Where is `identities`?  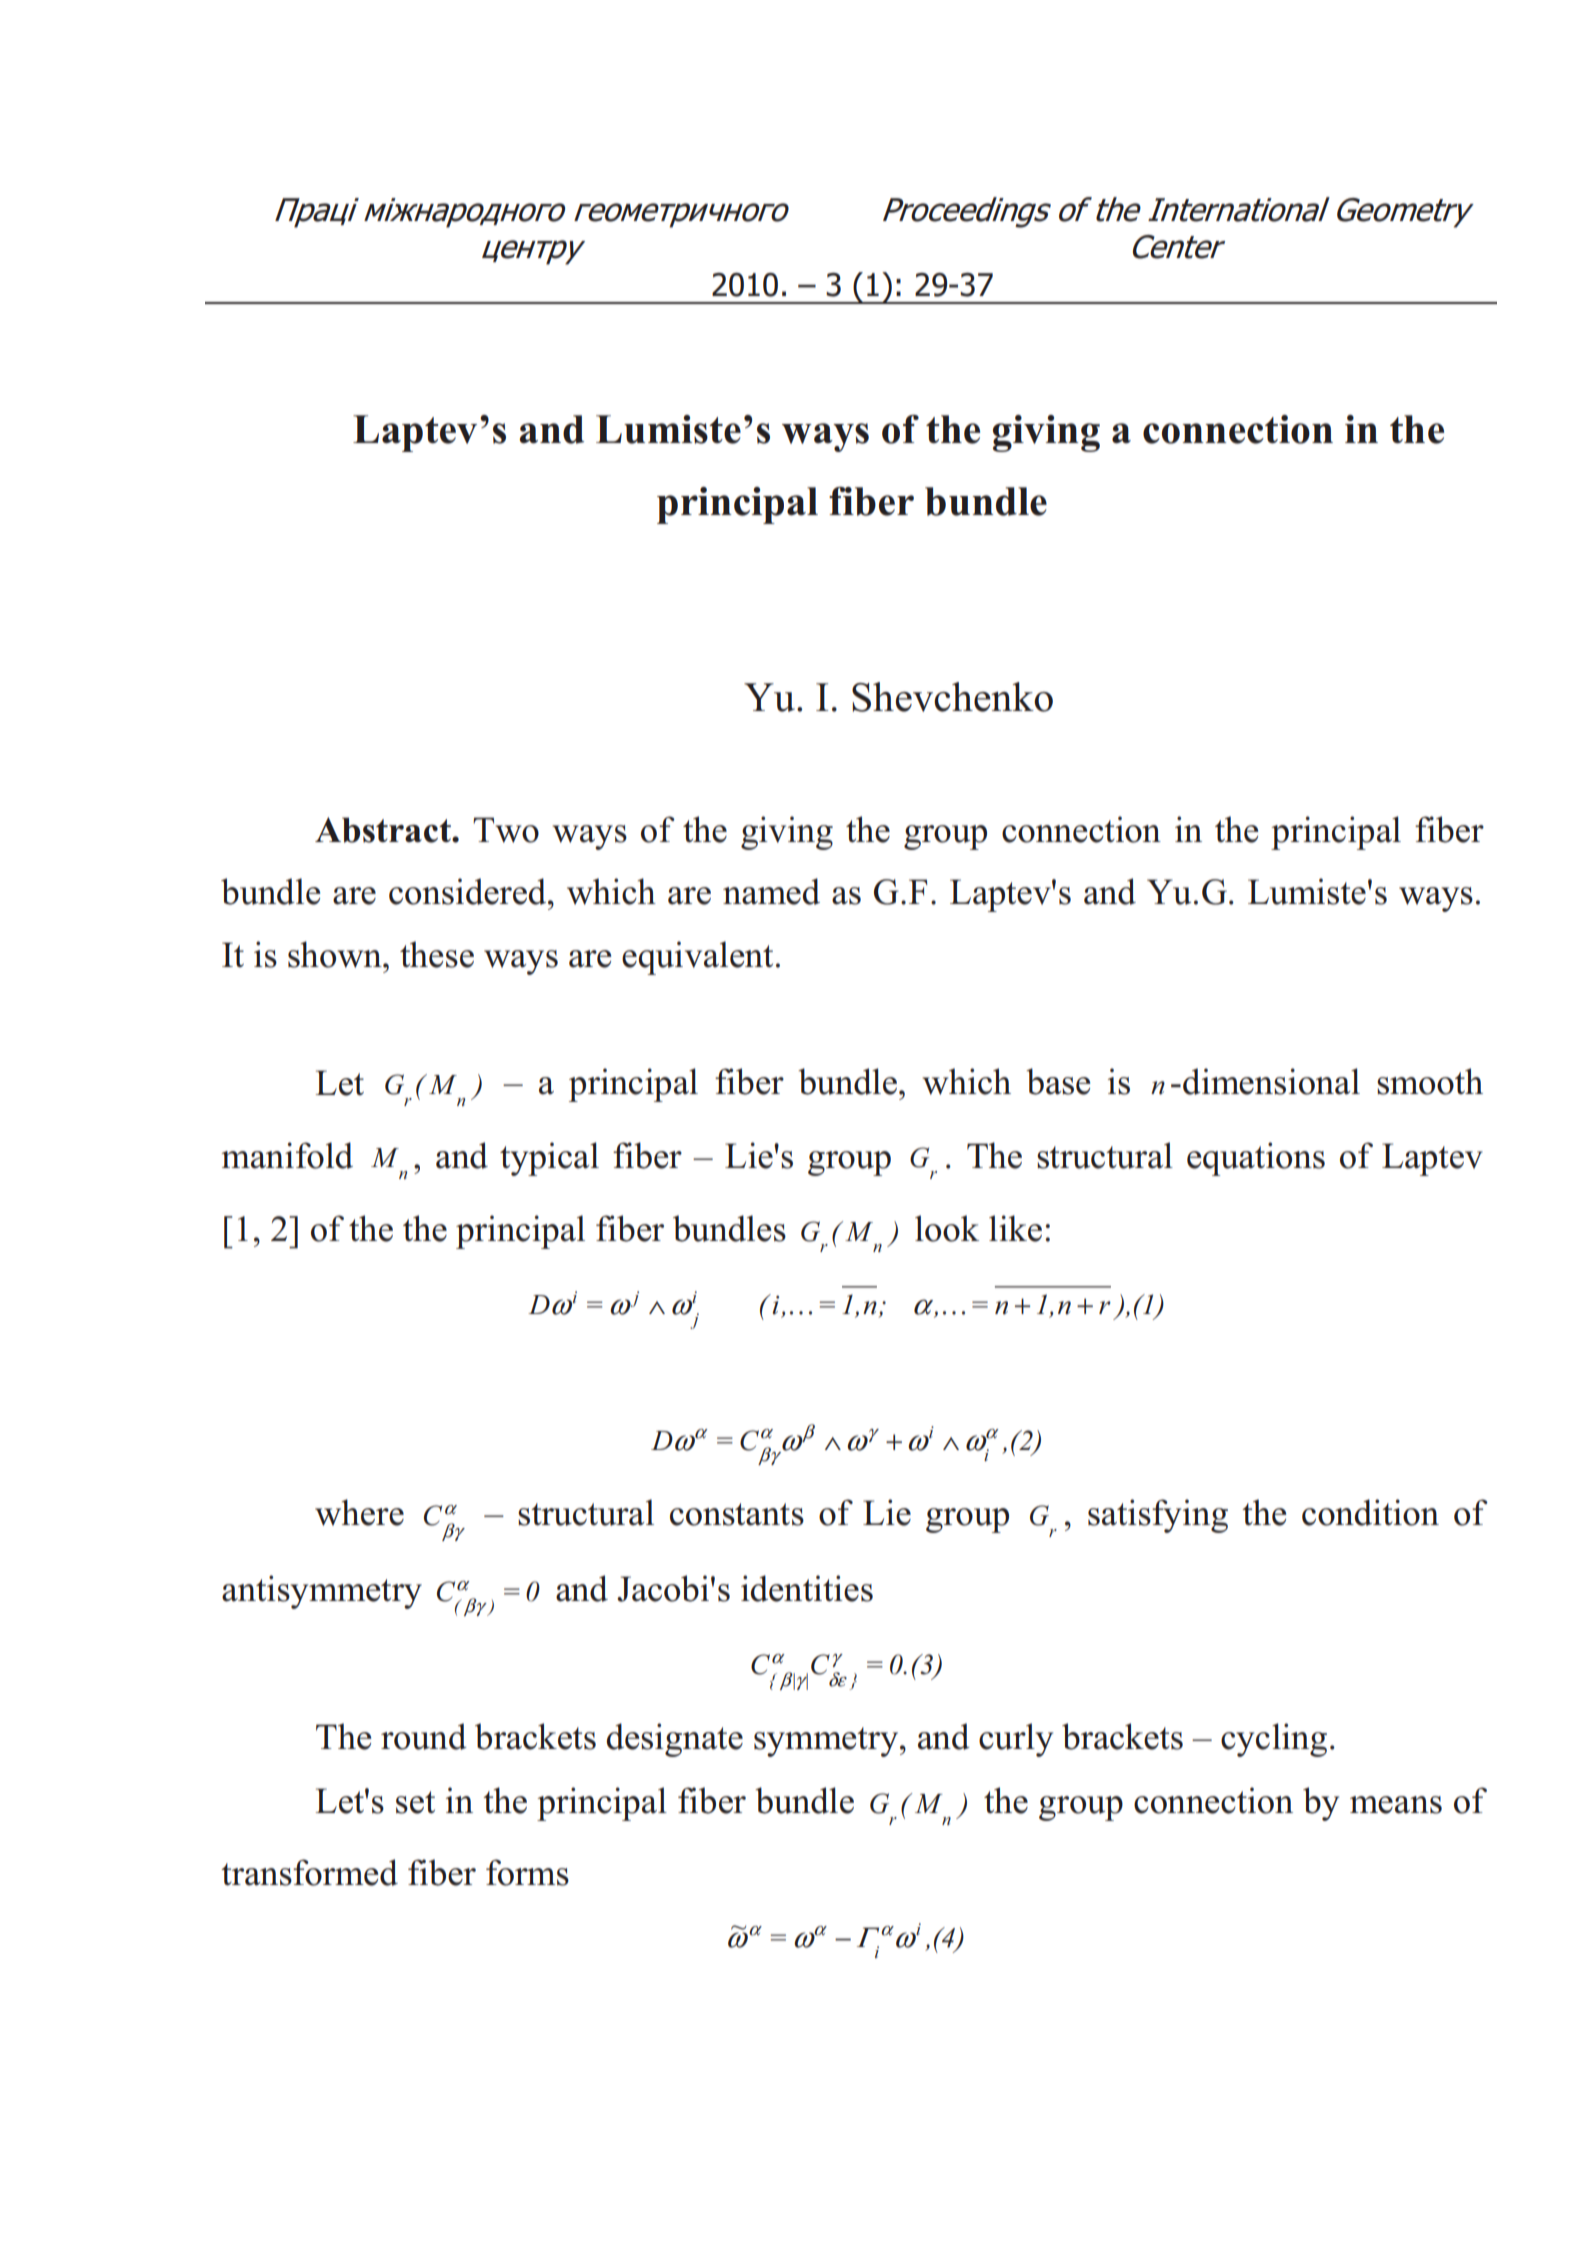
identities is located at coordinates (807, 1588).
